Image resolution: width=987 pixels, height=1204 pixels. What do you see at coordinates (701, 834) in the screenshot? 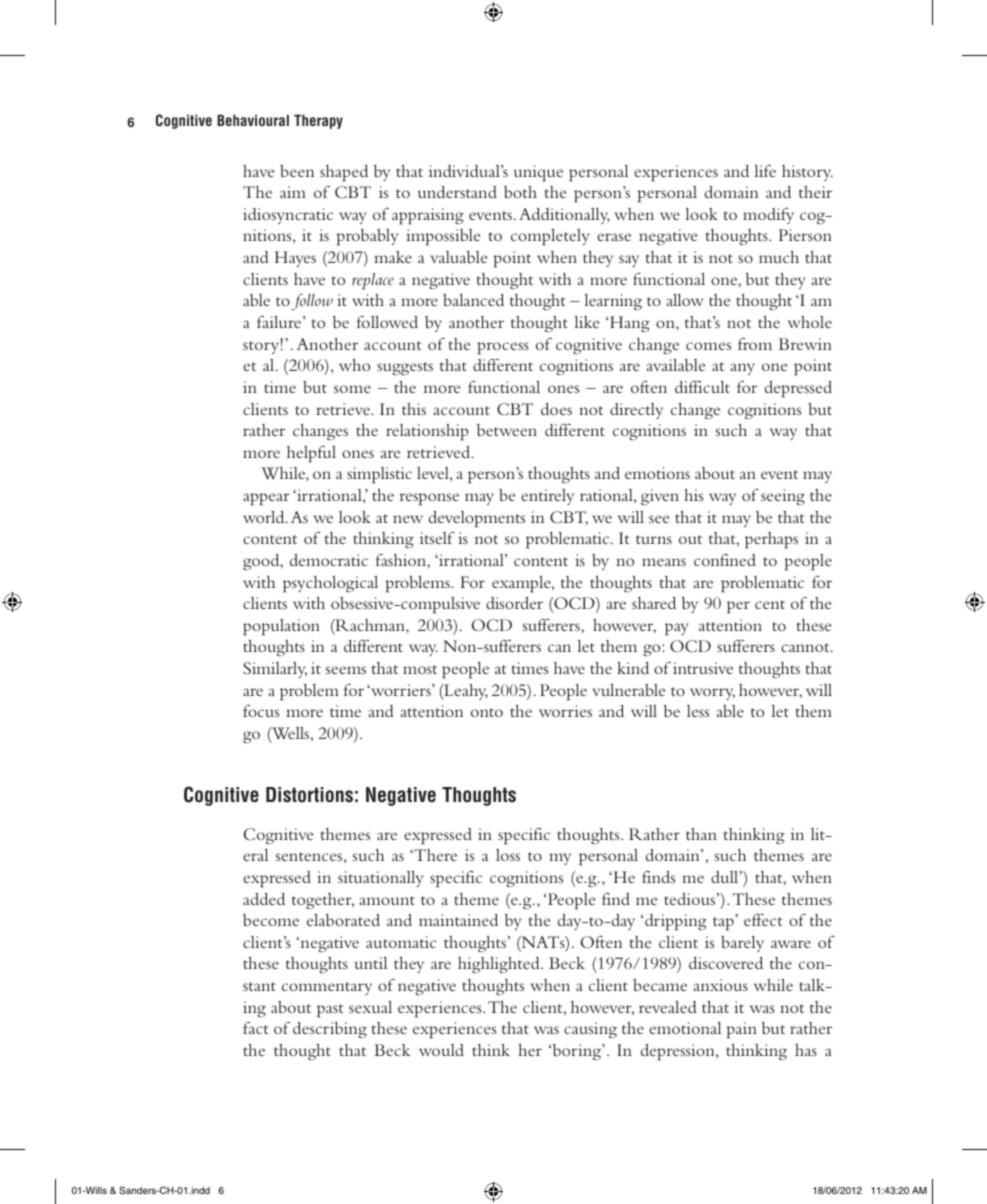
I see `than` at bounding box center [701, 834].
